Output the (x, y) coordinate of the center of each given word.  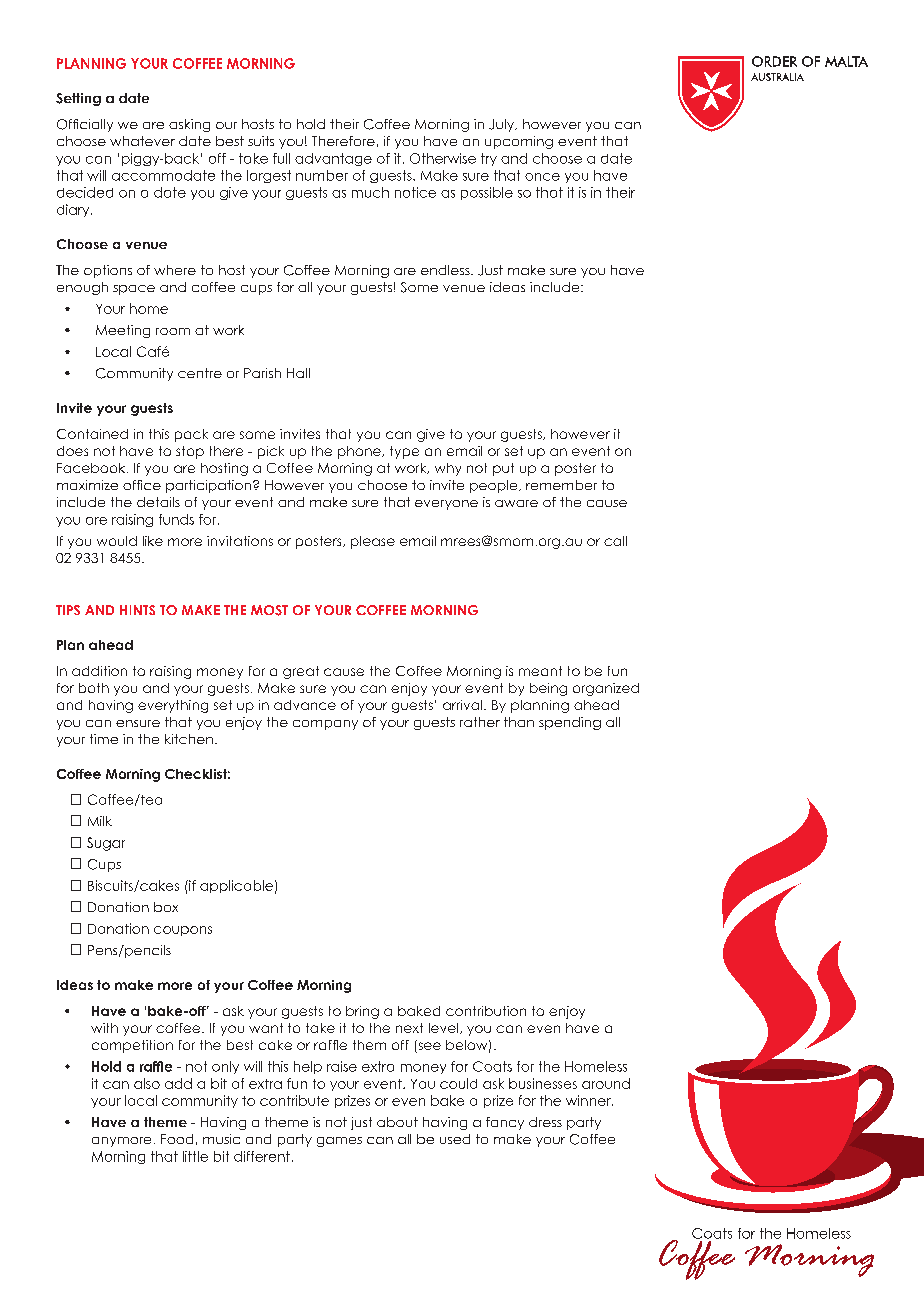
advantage (333, 159)
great (301, 672)
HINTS (137, 610)
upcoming (519, 142)
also (147, 1083)
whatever (142, 141)
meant (540, 671)
